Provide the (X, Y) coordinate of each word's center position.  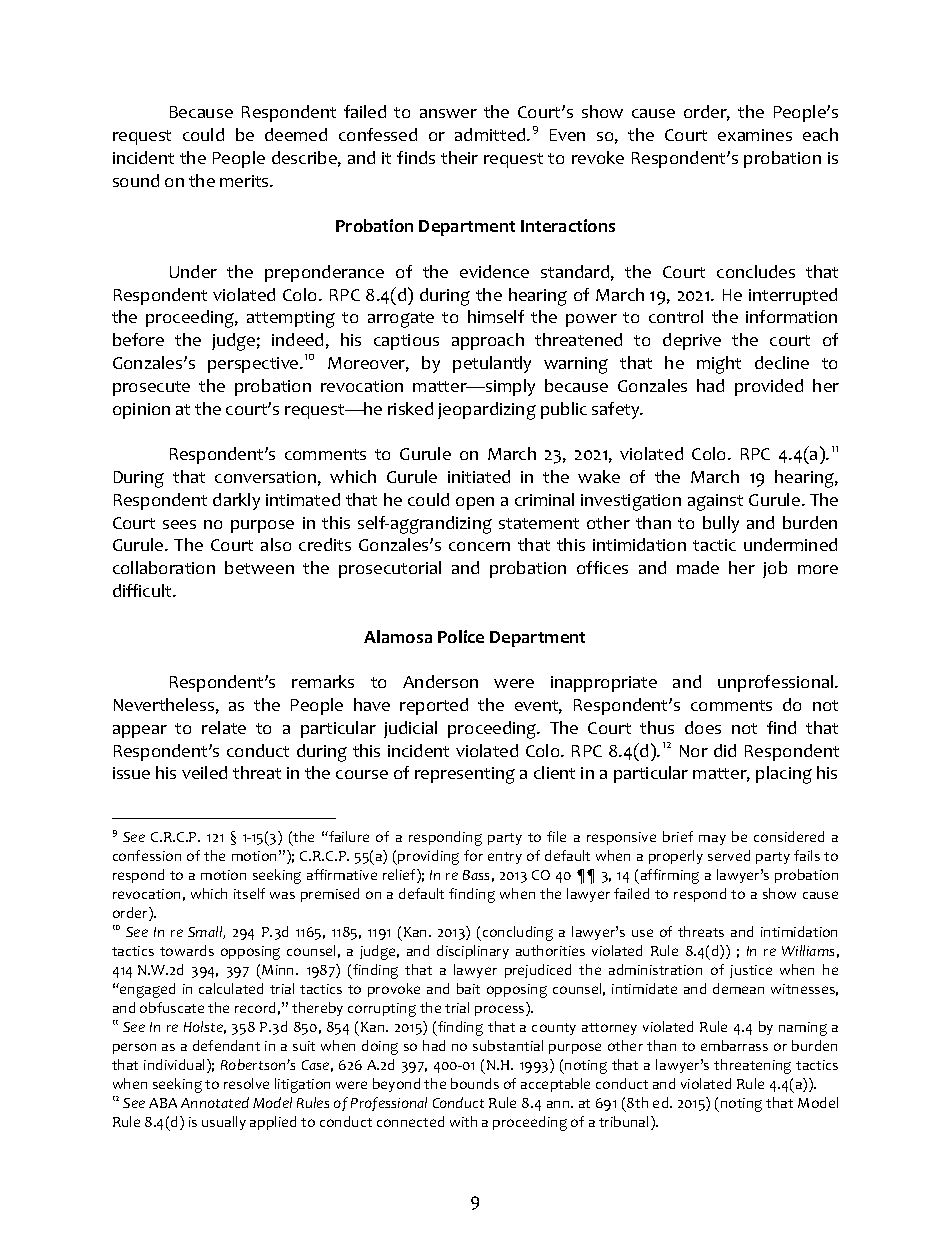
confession (147, 855)
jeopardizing (487, 411)
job (775, 569)
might (719, 365)
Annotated (215, 1102)
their (459, 157)
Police (461, 636)
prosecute (151, 388)
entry (505, 858)
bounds (475, 1083)
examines (755, 135)
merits (245, 181)
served (729, 855)
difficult (143, 590)
